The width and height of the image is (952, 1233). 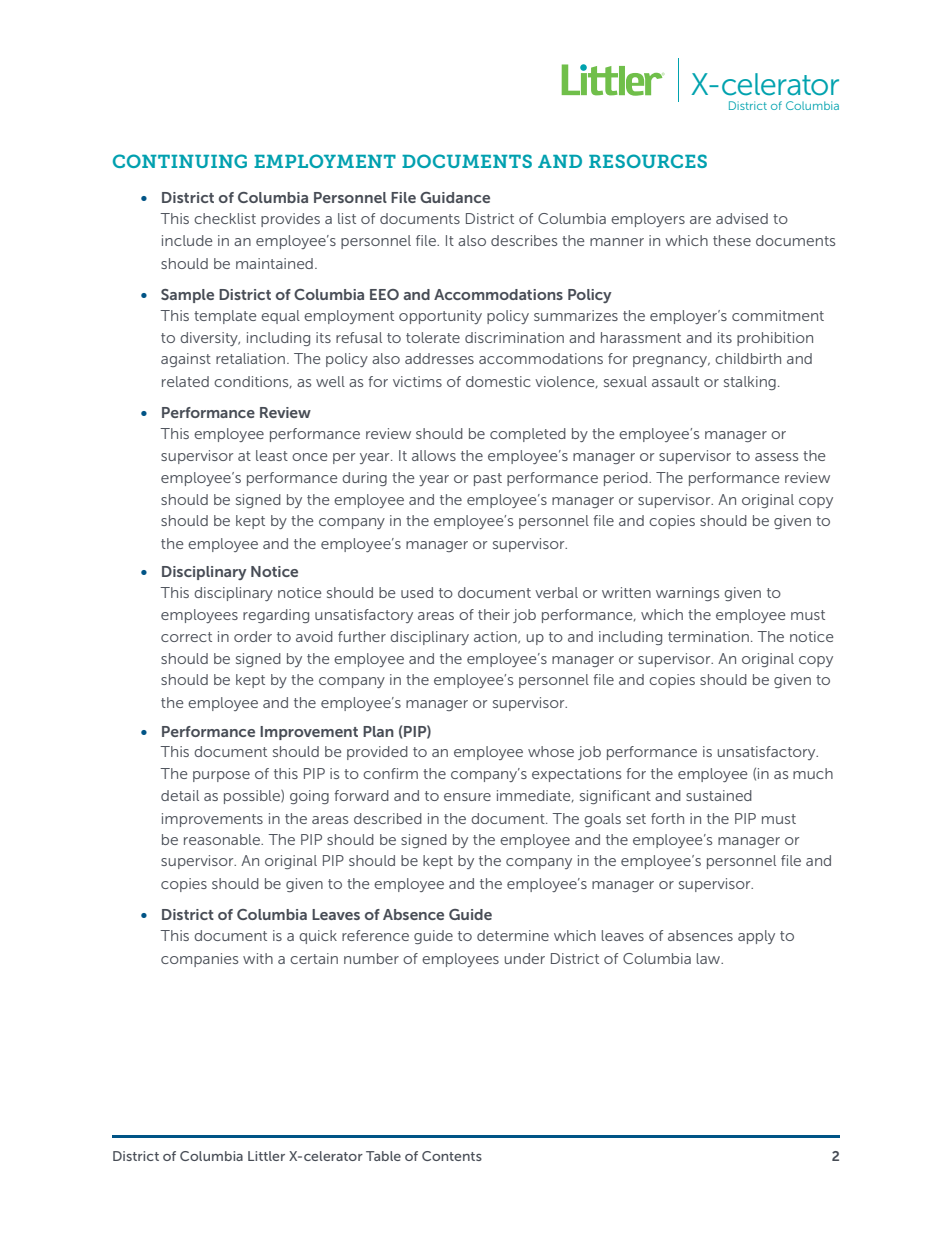 I want to click on Littler, so click(x=266, y=1156).
